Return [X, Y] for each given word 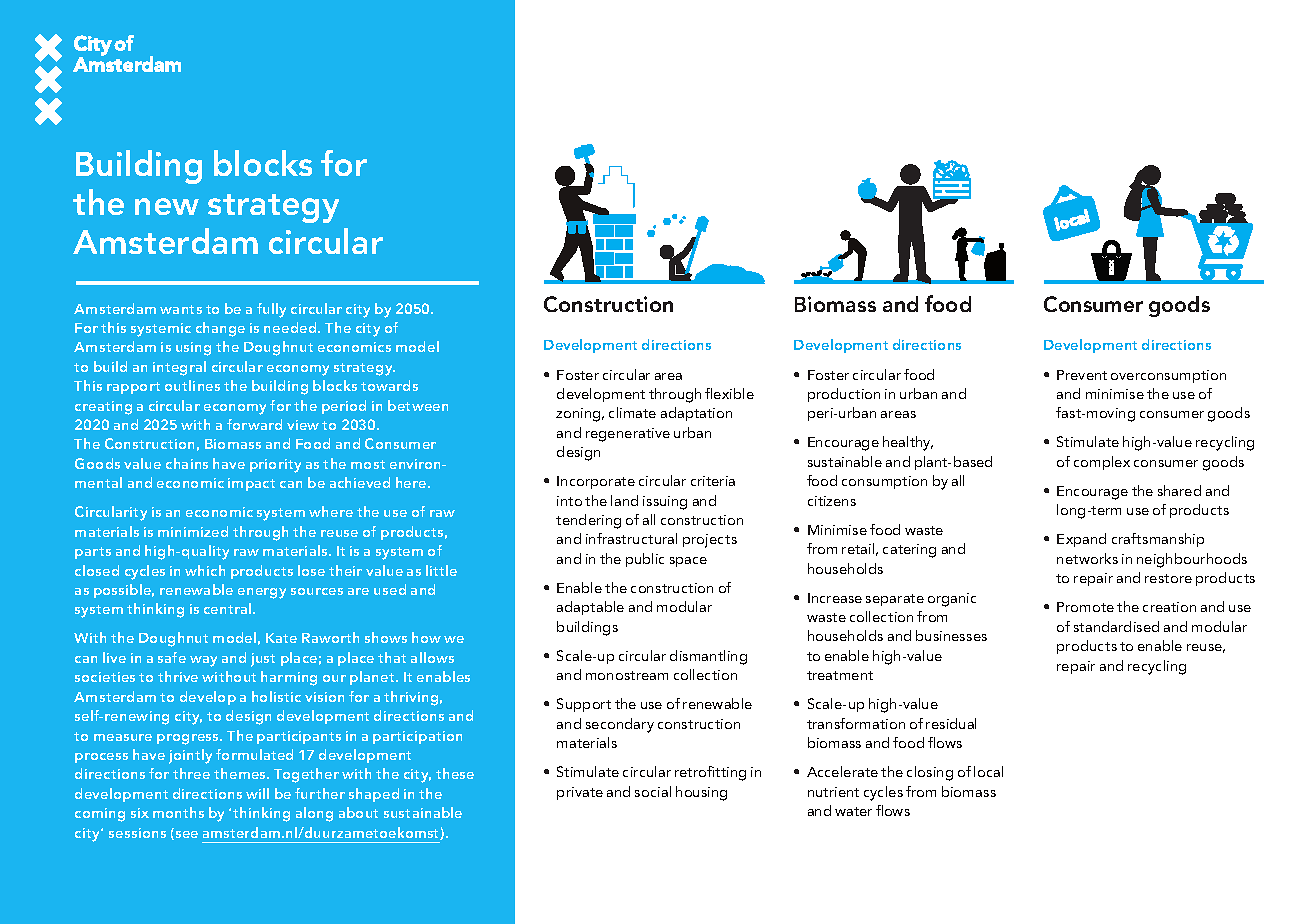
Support [584, 705]
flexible [729, 393]
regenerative [628, 435]
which [205, 570]
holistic [276, 696]
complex [1102, 463]
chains [187, 463]
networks [1087, 558]
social [653, 791]
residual [951, 723]
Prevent [1082, 375]
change [220, 329]
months [178, 812]
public [645, 560]
